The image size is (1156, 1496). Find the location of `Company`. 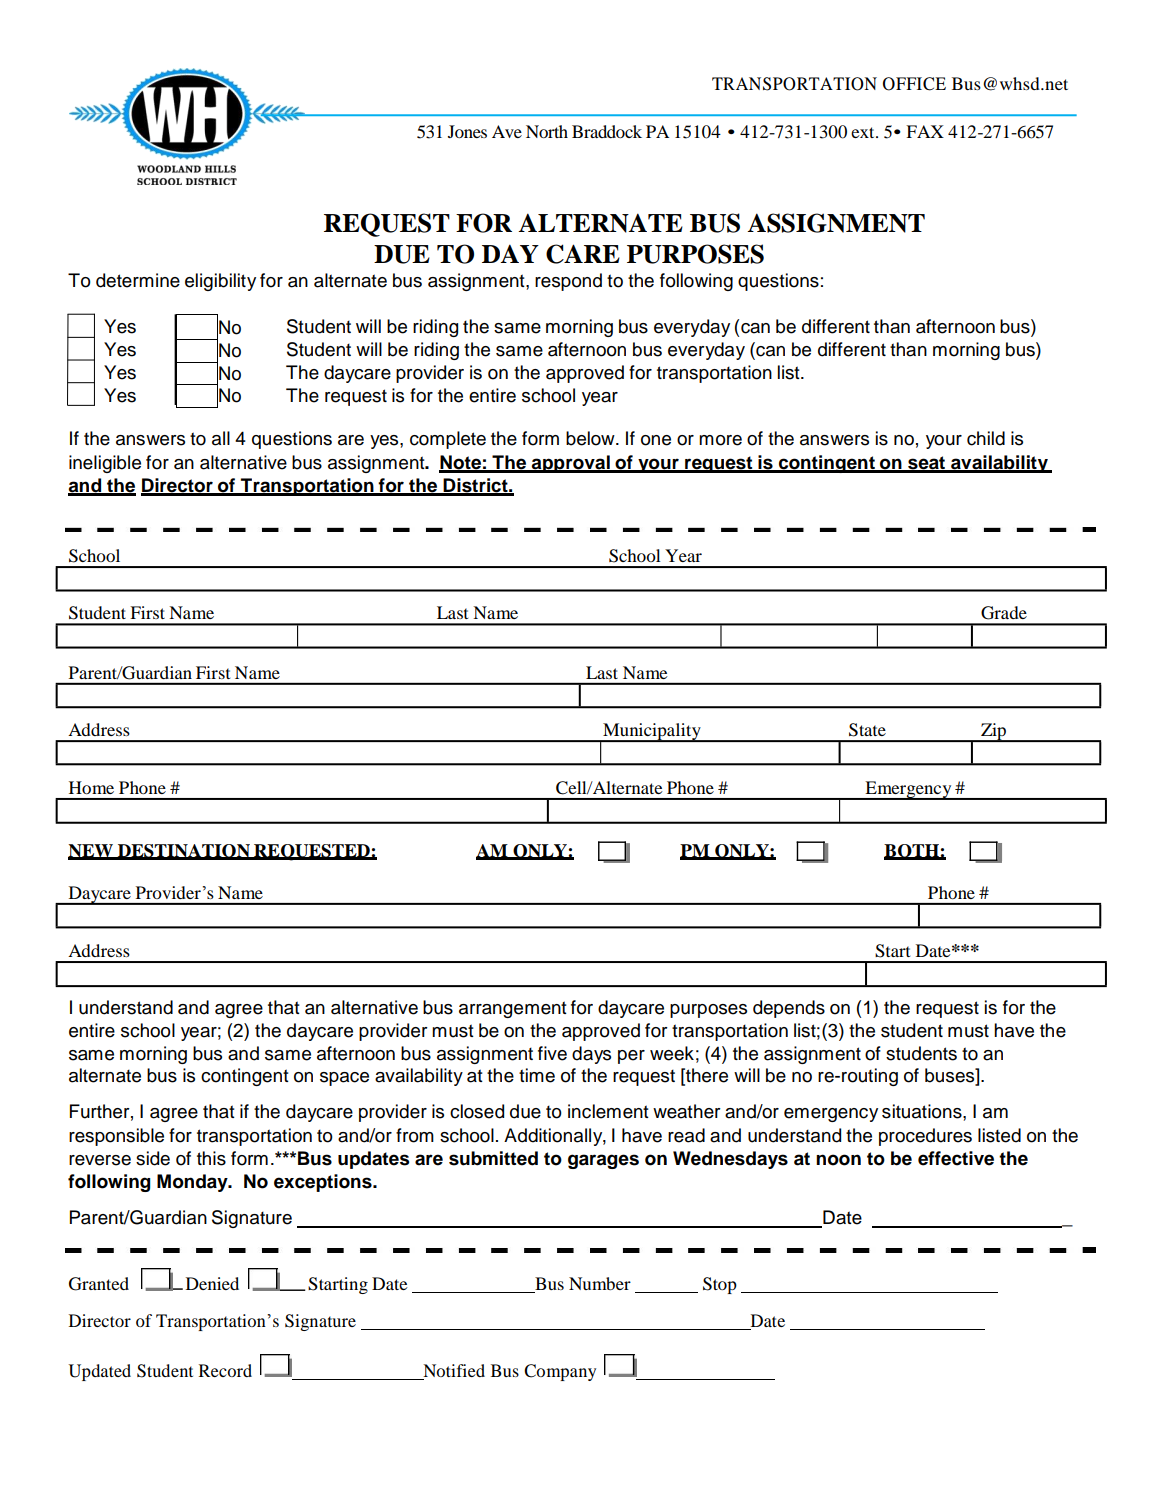

Company is located at coordinates (560, 1372).
